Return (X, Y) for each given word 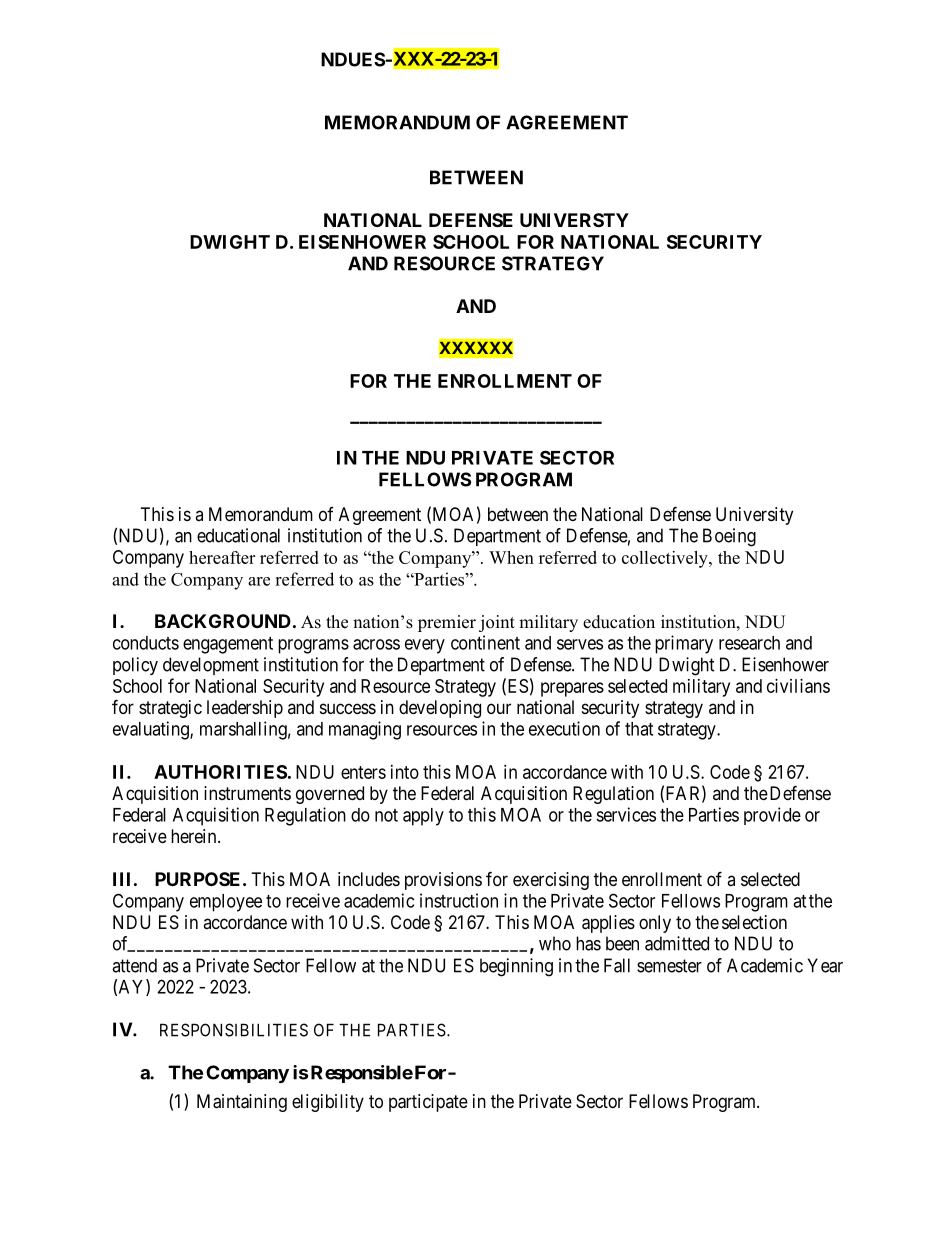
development (211, 666)
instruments (247, 793)
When (511, 557)
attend (134, 965)
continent (485, 642)
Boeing (729, 537)
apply (423, 817)
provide (772, 816)
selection (754, 922)
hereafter (222, 557)
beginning (516, 967)
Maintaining (242, 1103)
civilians (798, 686)
